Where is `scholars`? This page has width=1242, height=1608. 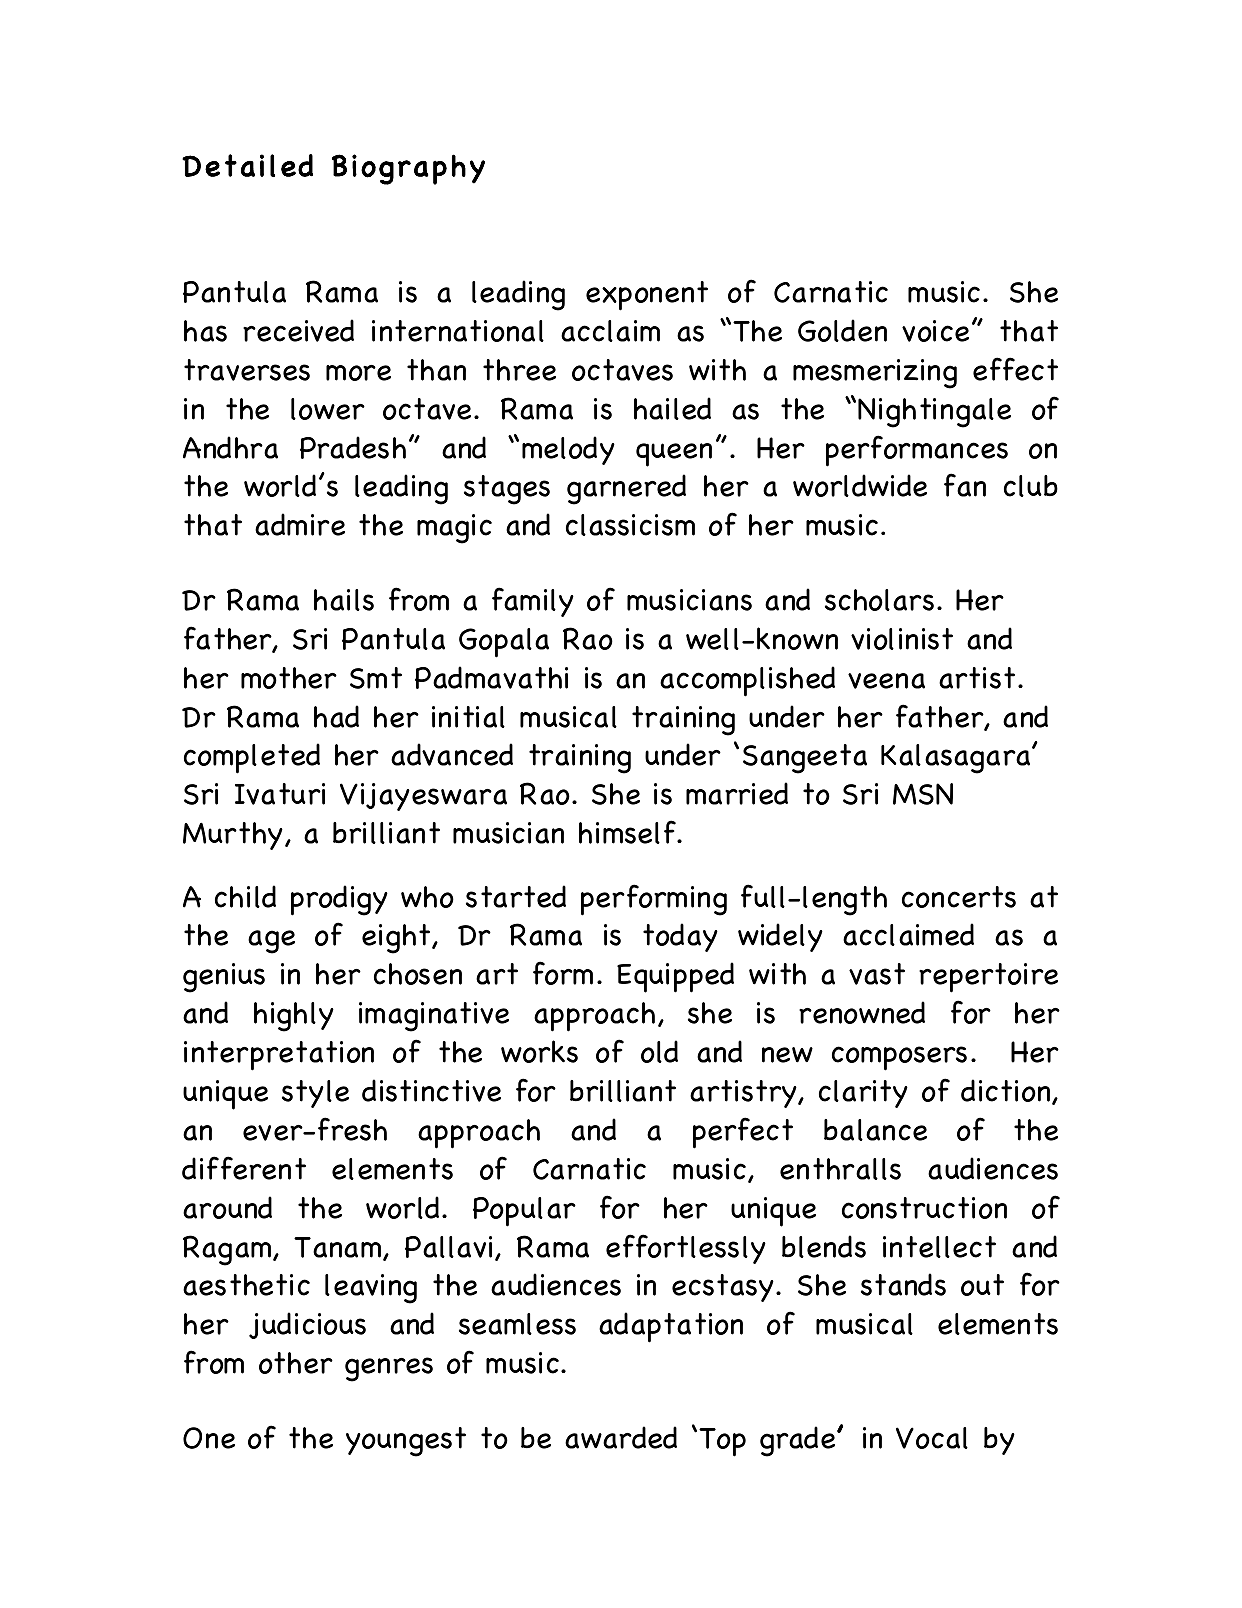
scholars is located at coordinates (879, 600).
